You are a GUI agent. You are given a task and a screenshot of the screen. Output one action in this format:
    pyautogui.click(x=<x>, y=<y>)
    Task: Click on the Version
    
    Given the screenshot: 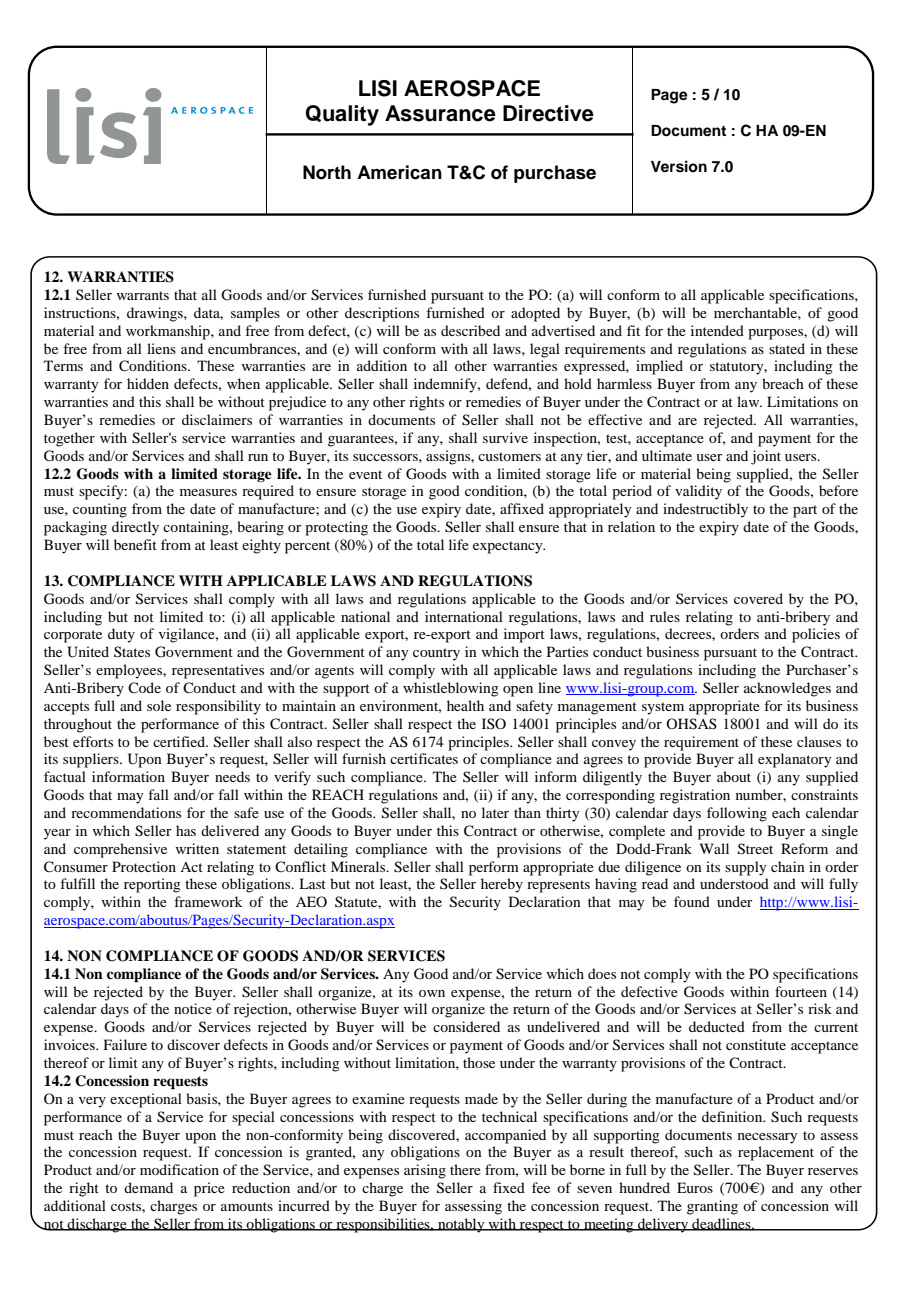 What is the action you would take?
    pyautogui.click(x=679, y=166)
